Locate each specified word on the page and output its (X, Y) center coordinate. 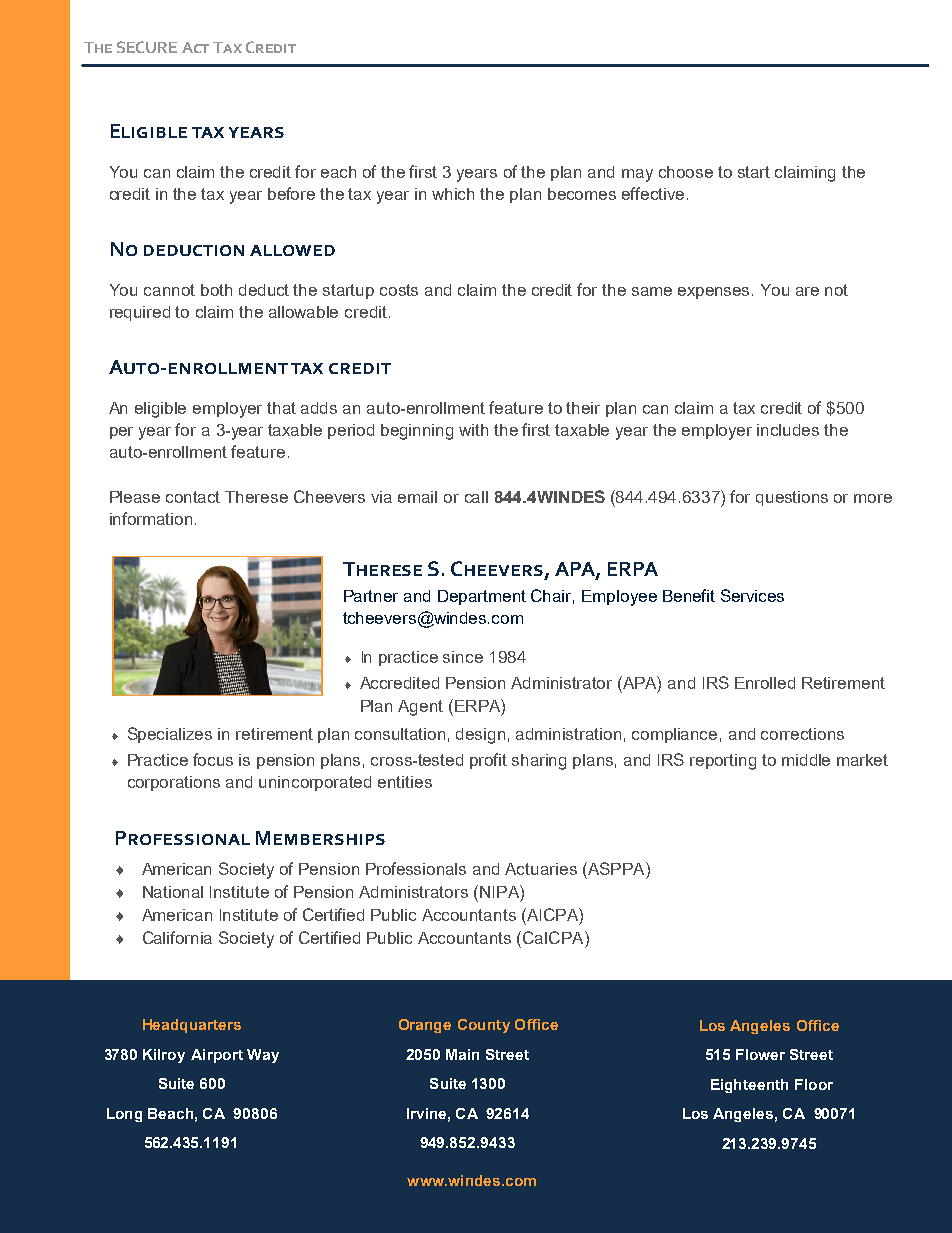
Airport (217, 1056)
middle (806, 760)
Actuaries (541, 869)
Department (482, 597)
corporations (174, 783)
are (807, 291)
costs (399, 290)
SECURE (147, 47)
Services (752, 595)
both (216, 290)
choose (686, 172)
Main (462, 1054)
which (453, 194)
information (151, 518)
